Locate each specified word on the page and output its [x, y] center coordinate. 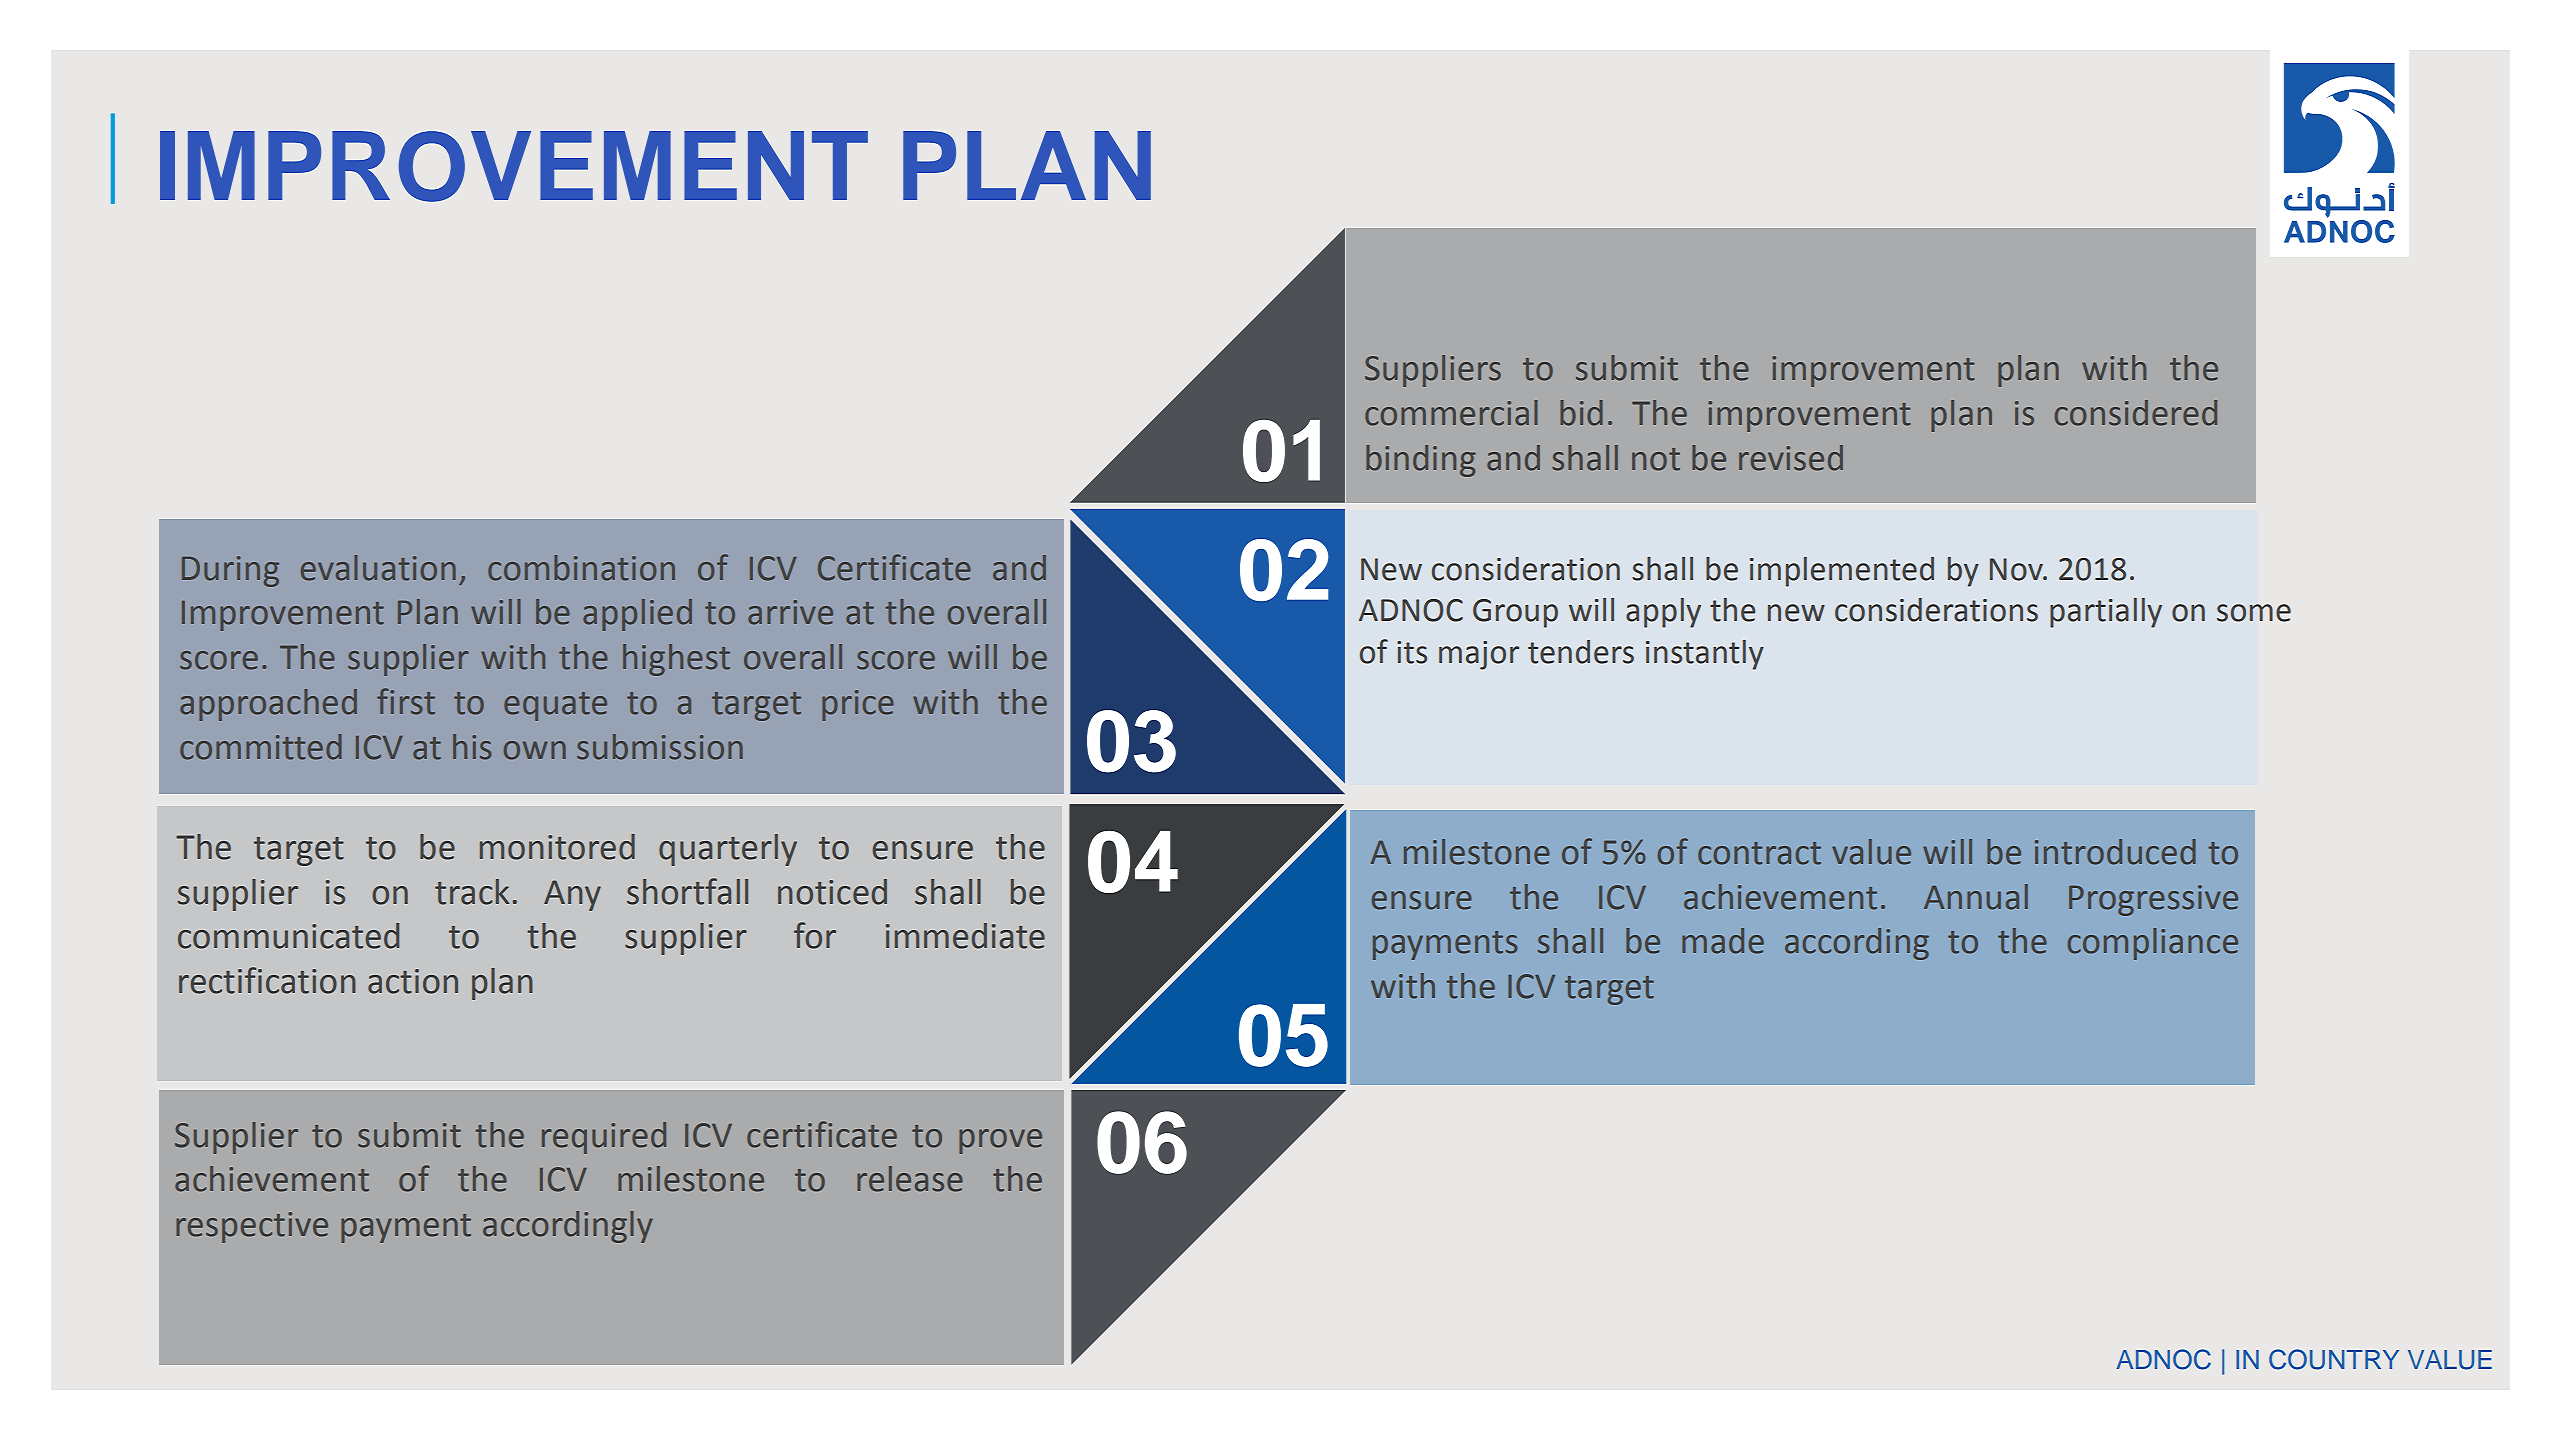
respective [252, 1227]
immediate [965, 936]
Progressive [2153, 900]
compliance [2152, 944]
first [406, 701]
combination [581, 568]
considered [2136, 413]
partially [2106, 613]
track [472, 892]
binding [1421, 461]
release [910, 1179]
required [604, 1138]
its [1412, 652]
